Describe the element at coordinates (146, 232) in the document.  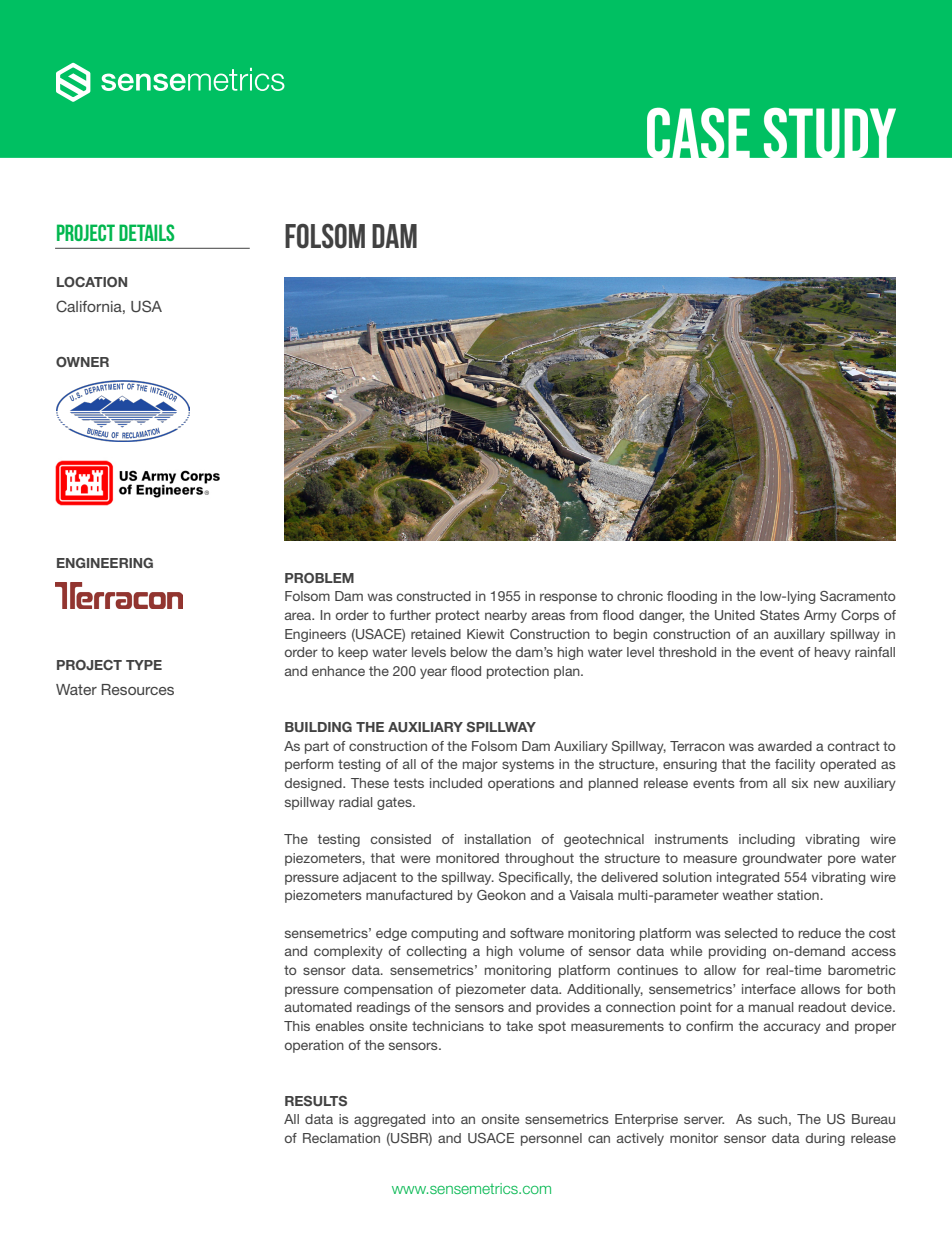
I see `Details` at that location.
